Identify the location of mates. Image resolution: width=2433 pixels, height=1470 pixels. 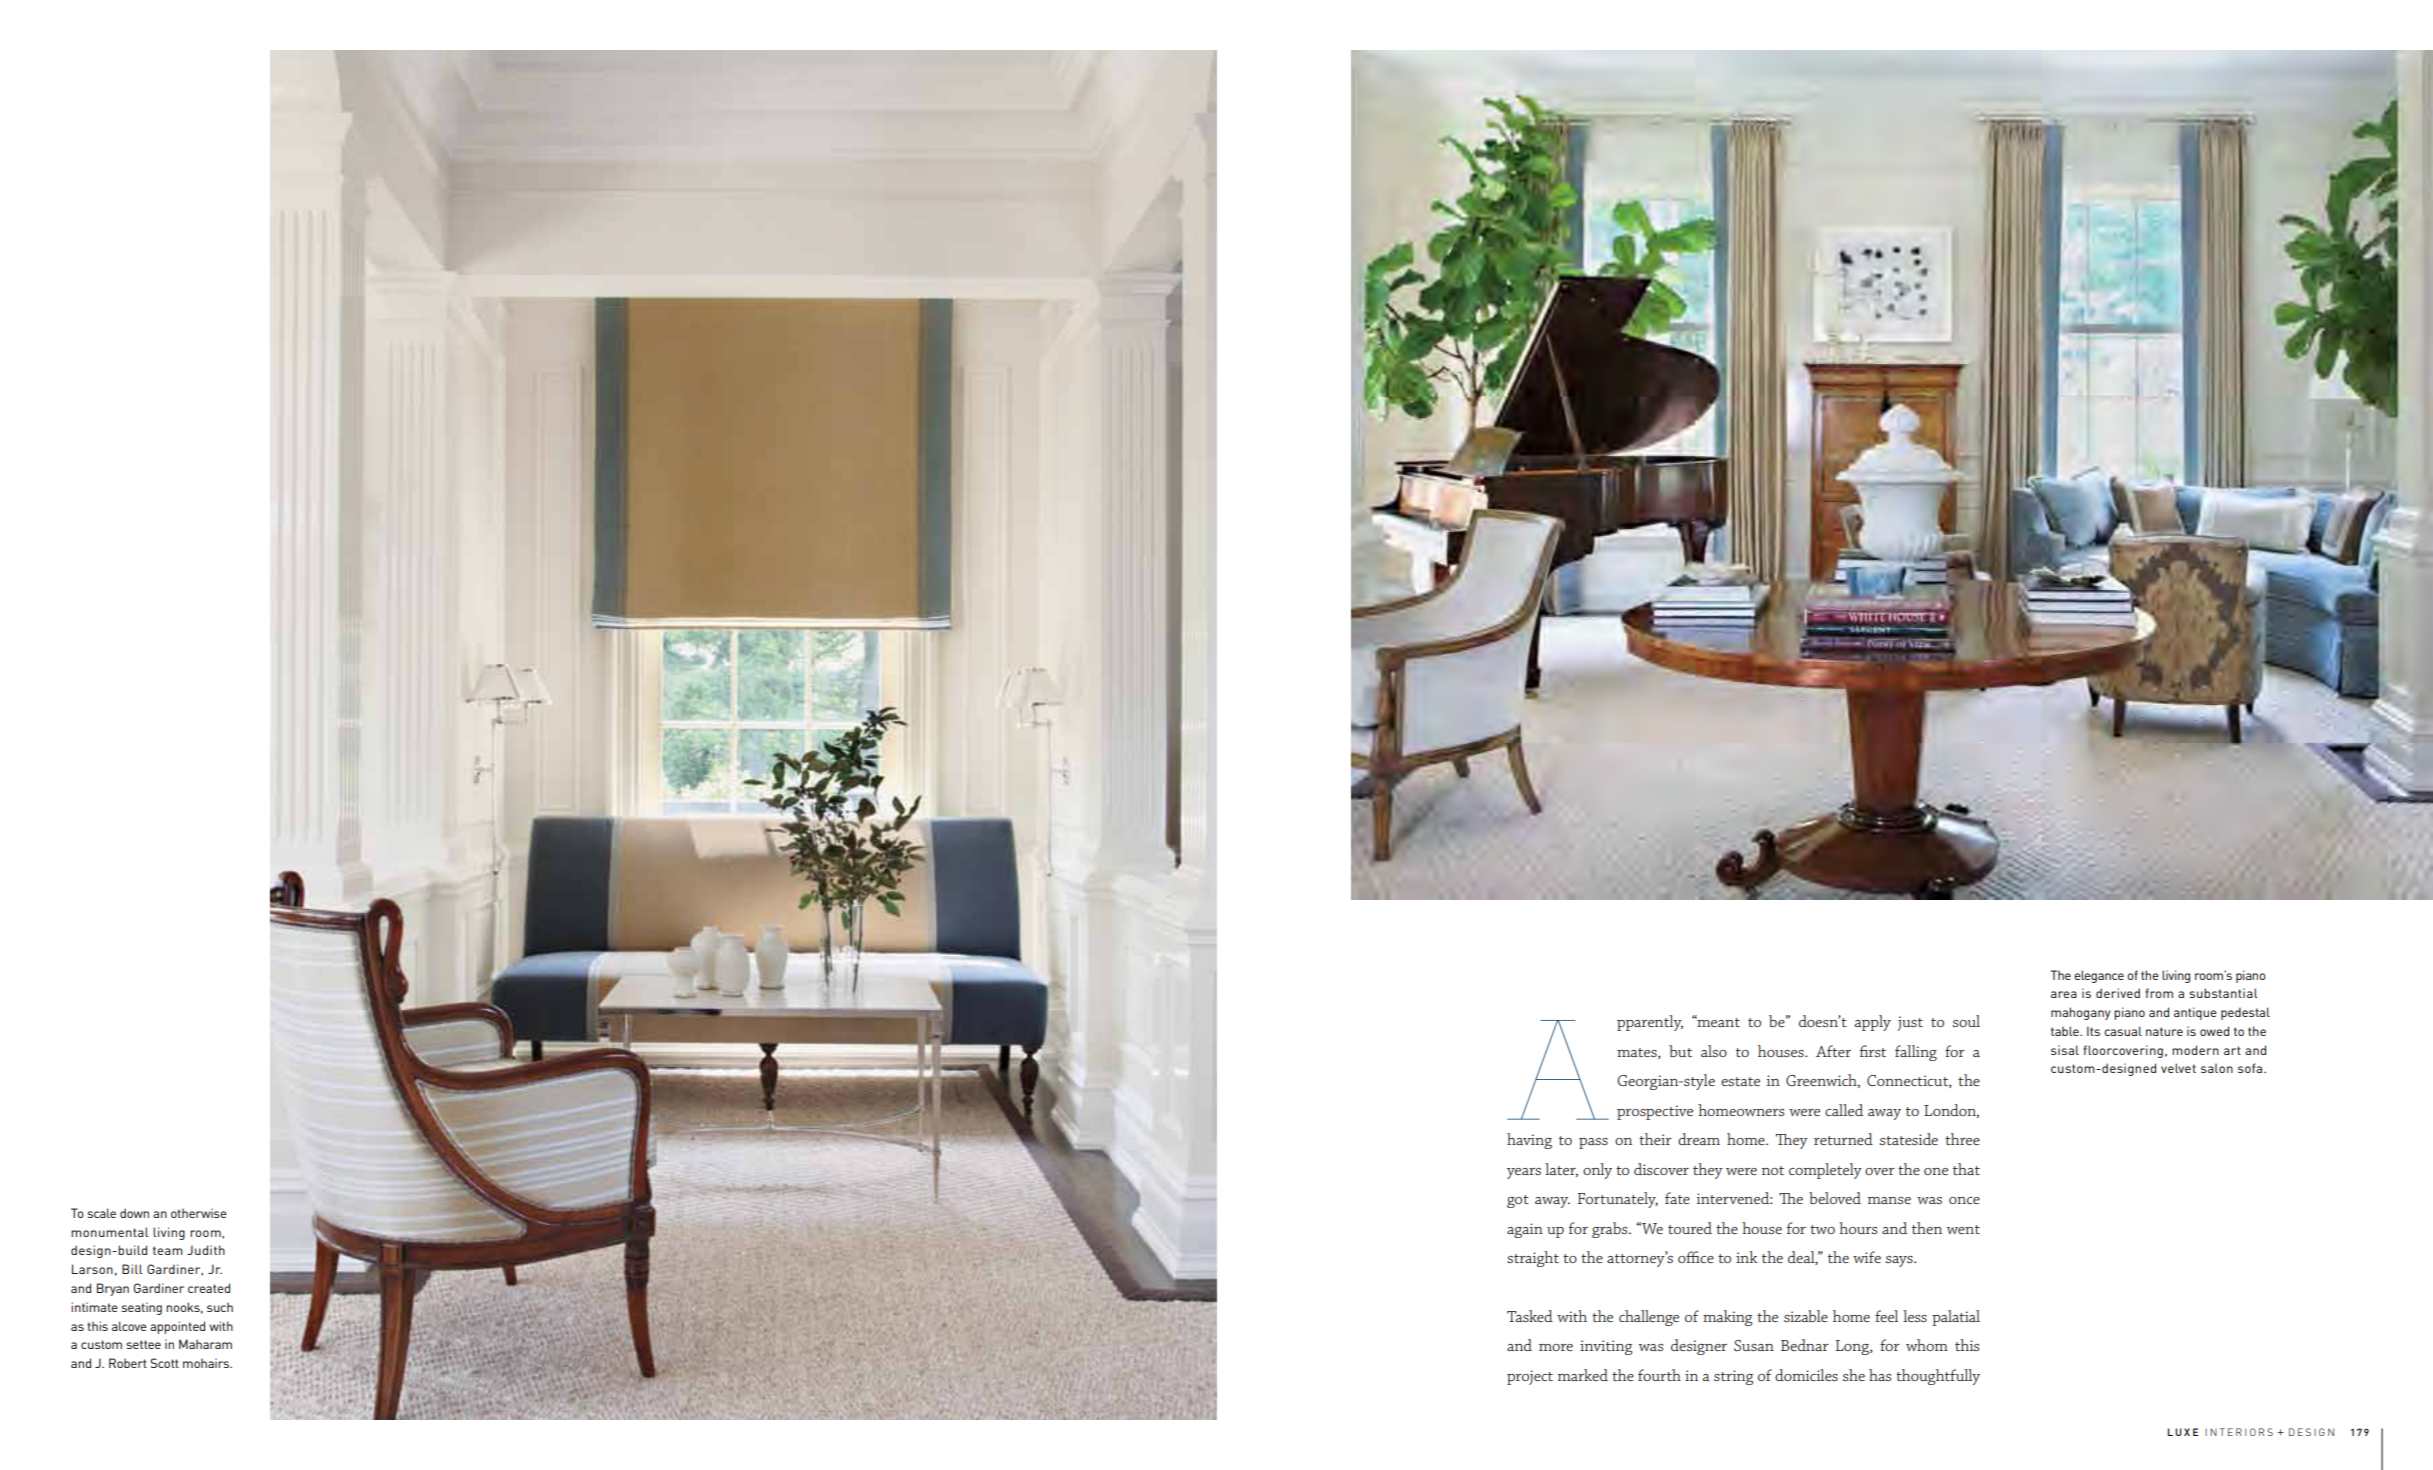
(1638, 1053).
